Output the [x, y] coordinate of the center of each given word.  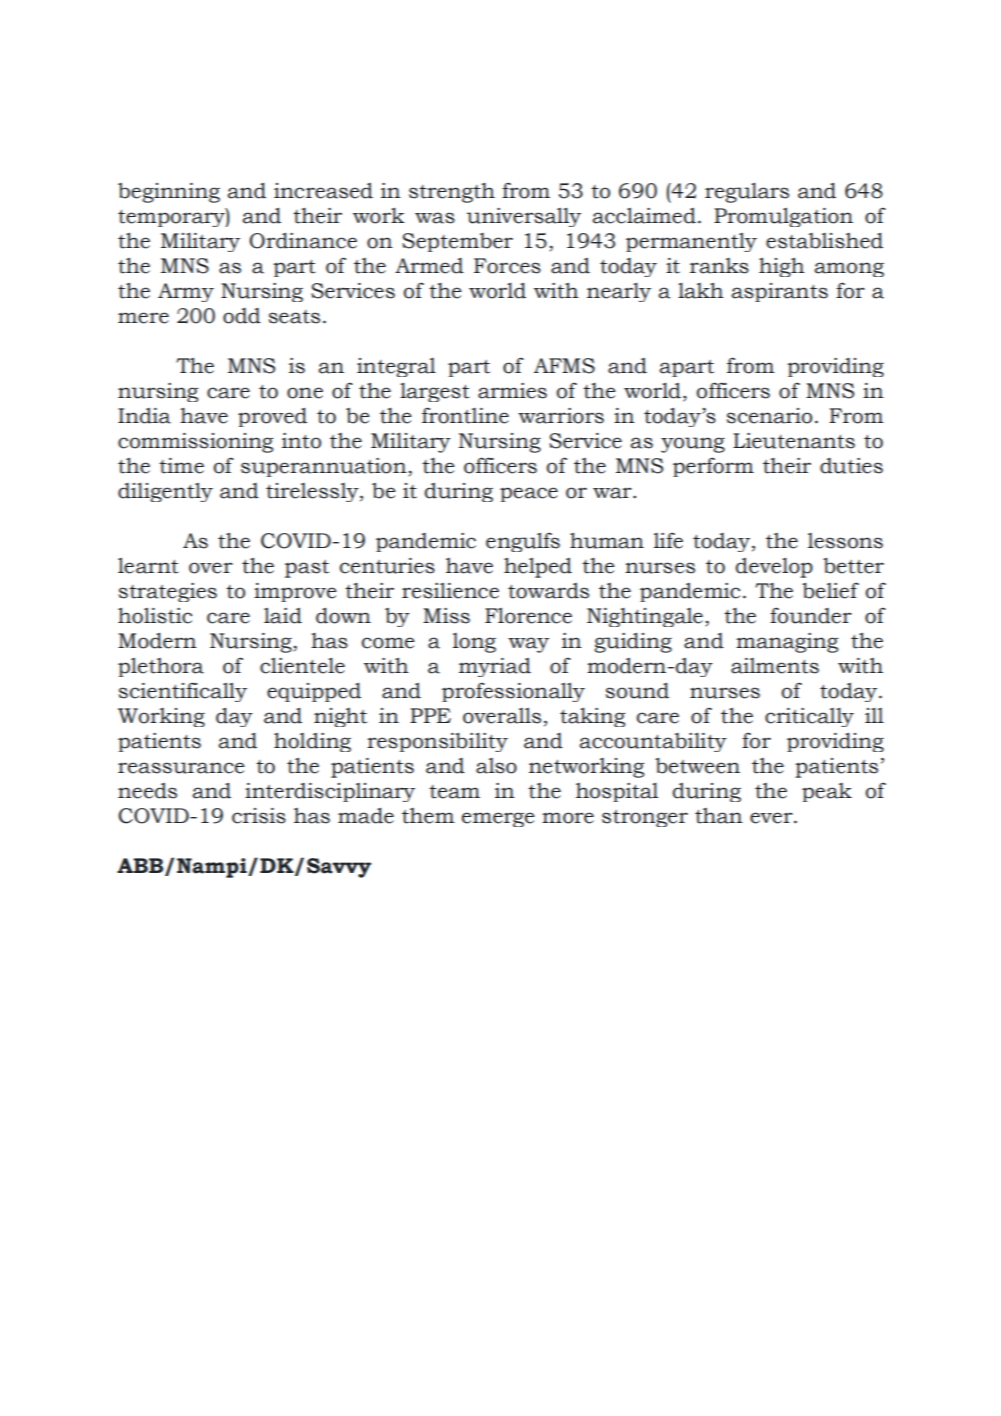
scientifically [183, 692]
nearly [619, 292]
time [181, 466]
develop [774, 568]
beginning [169, 193]
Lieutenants [794, 441]
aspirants [779, 292]
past [307, 569]
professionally [513, 692]
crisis [259, 816]
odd [242, 316]
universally [524, 217]
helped [538, 567]
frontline [465, 415]
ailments [775, 666]
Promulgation [783, 217]
